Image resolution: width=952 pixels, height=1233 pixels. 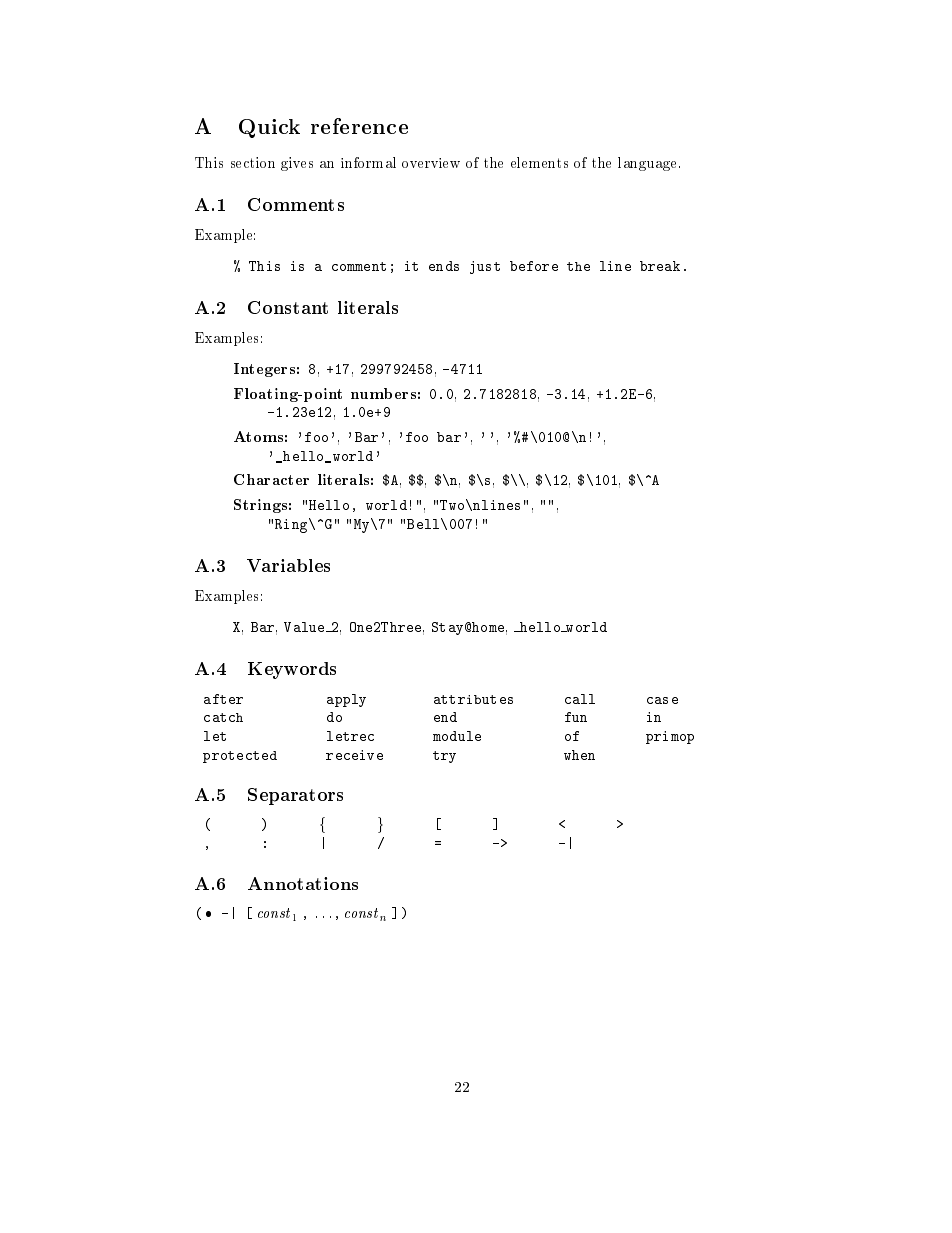 What do you see at coordinates (269, 128) in the screenshot?
I see `Quick` at bounding box center [269, 128].
